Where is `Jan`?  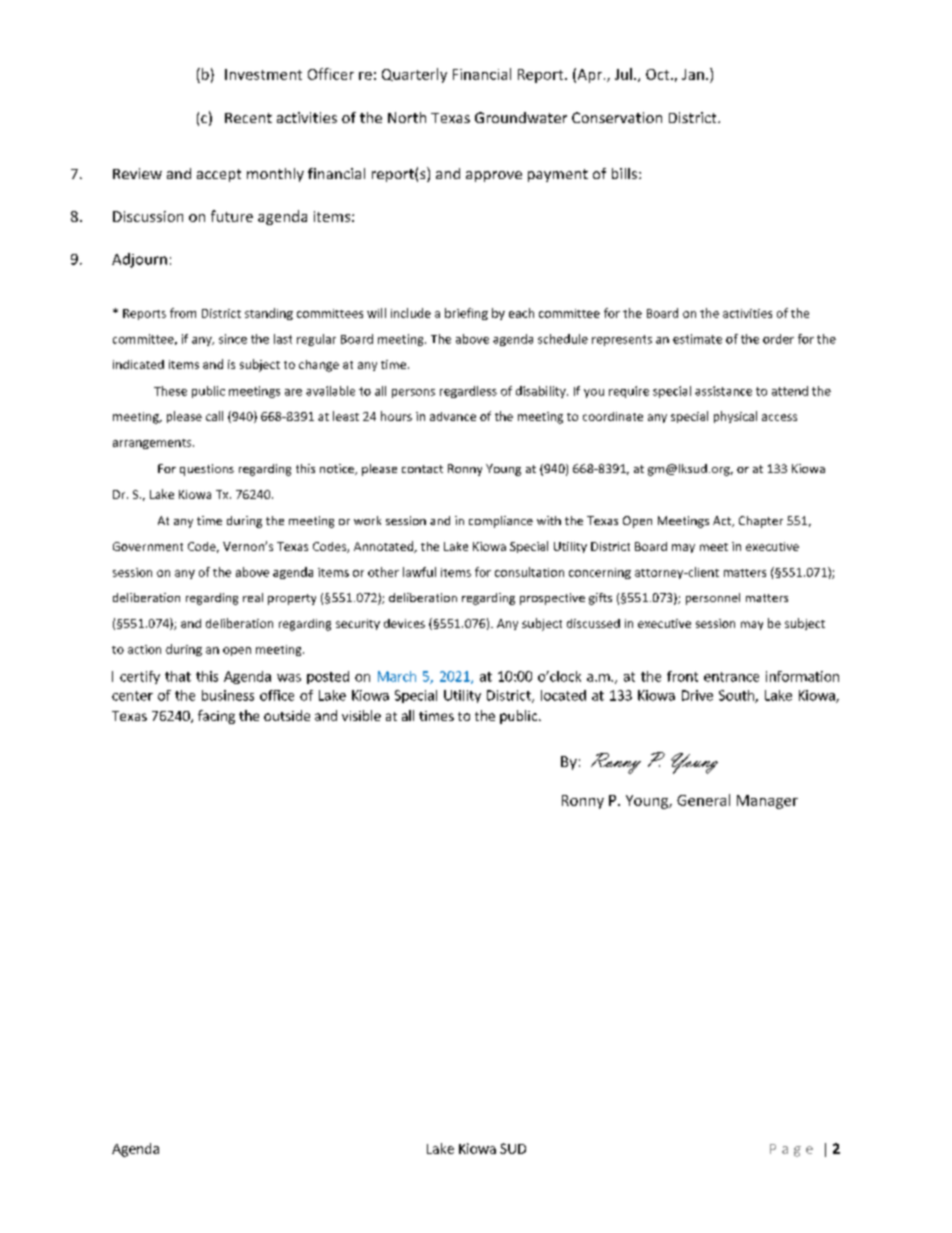 Jan is located at coordinates (693, 74).
